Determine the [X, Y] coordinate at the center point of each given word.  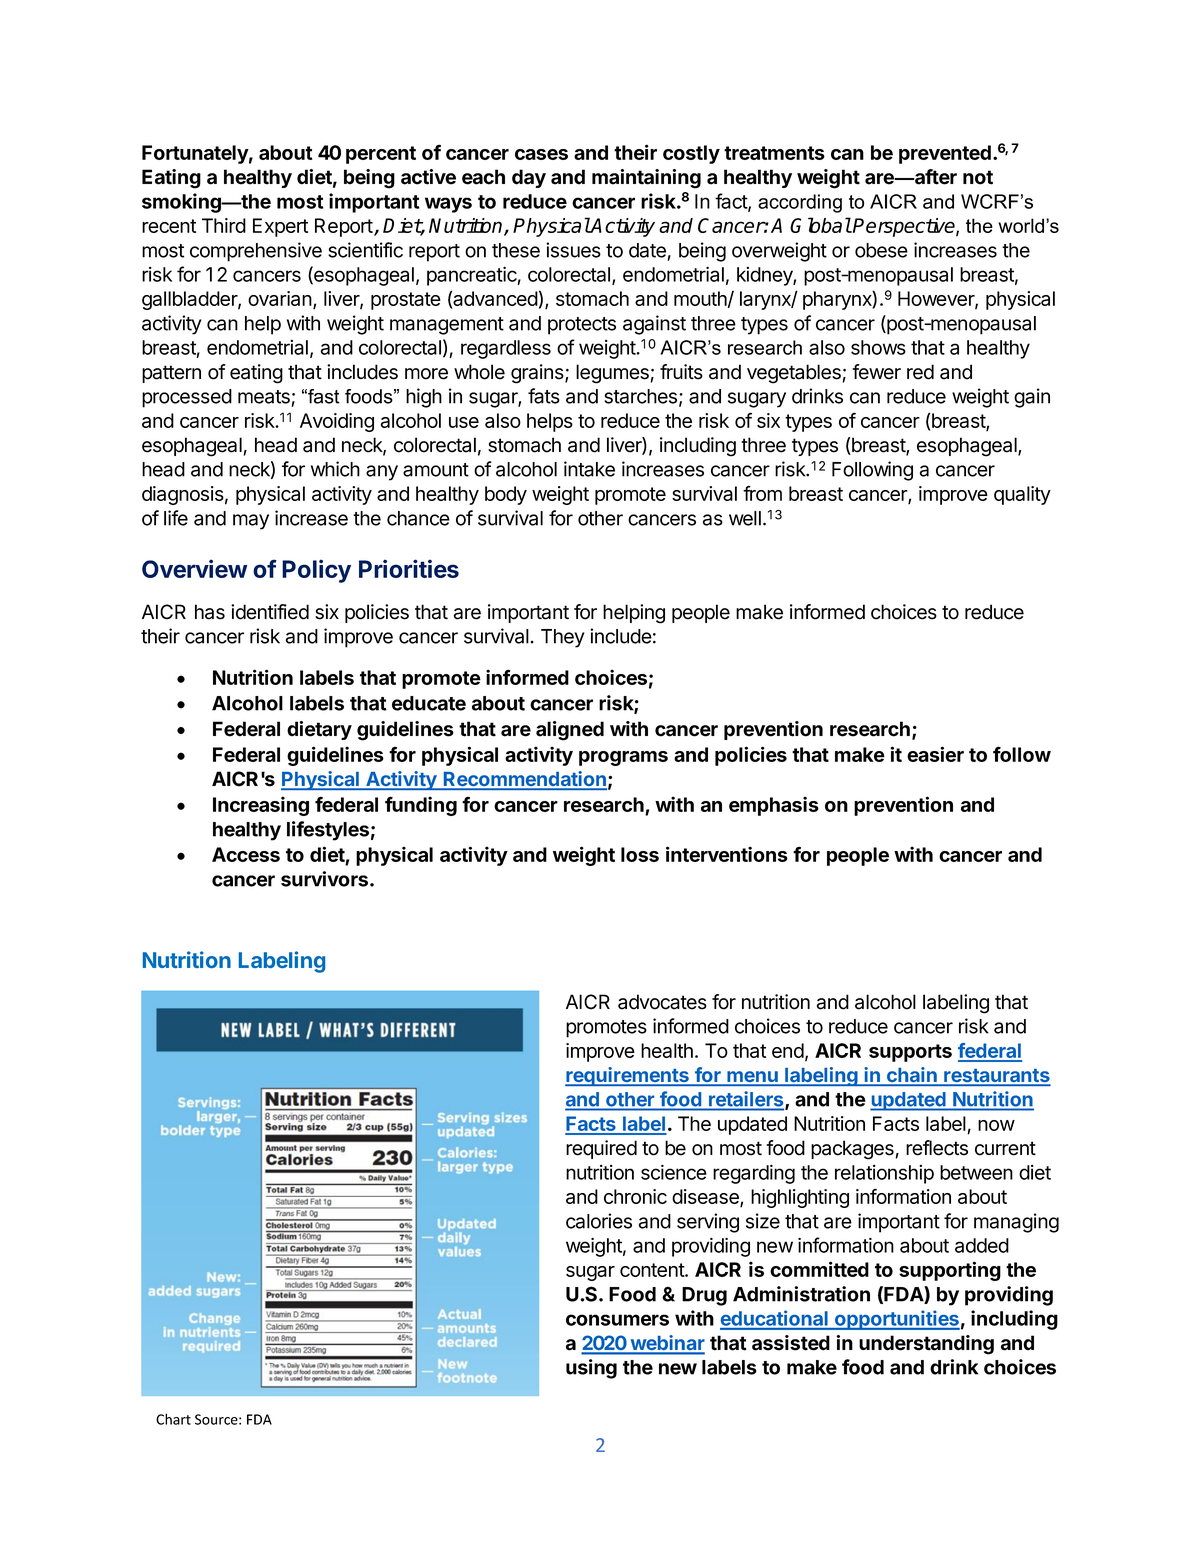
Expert [280, 227]
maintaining [646, 179]
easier [935, 754]
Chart [173, 1419]
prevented [945, 154]
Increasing [261, 806]
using [591, 1369]
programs [623, 758]
